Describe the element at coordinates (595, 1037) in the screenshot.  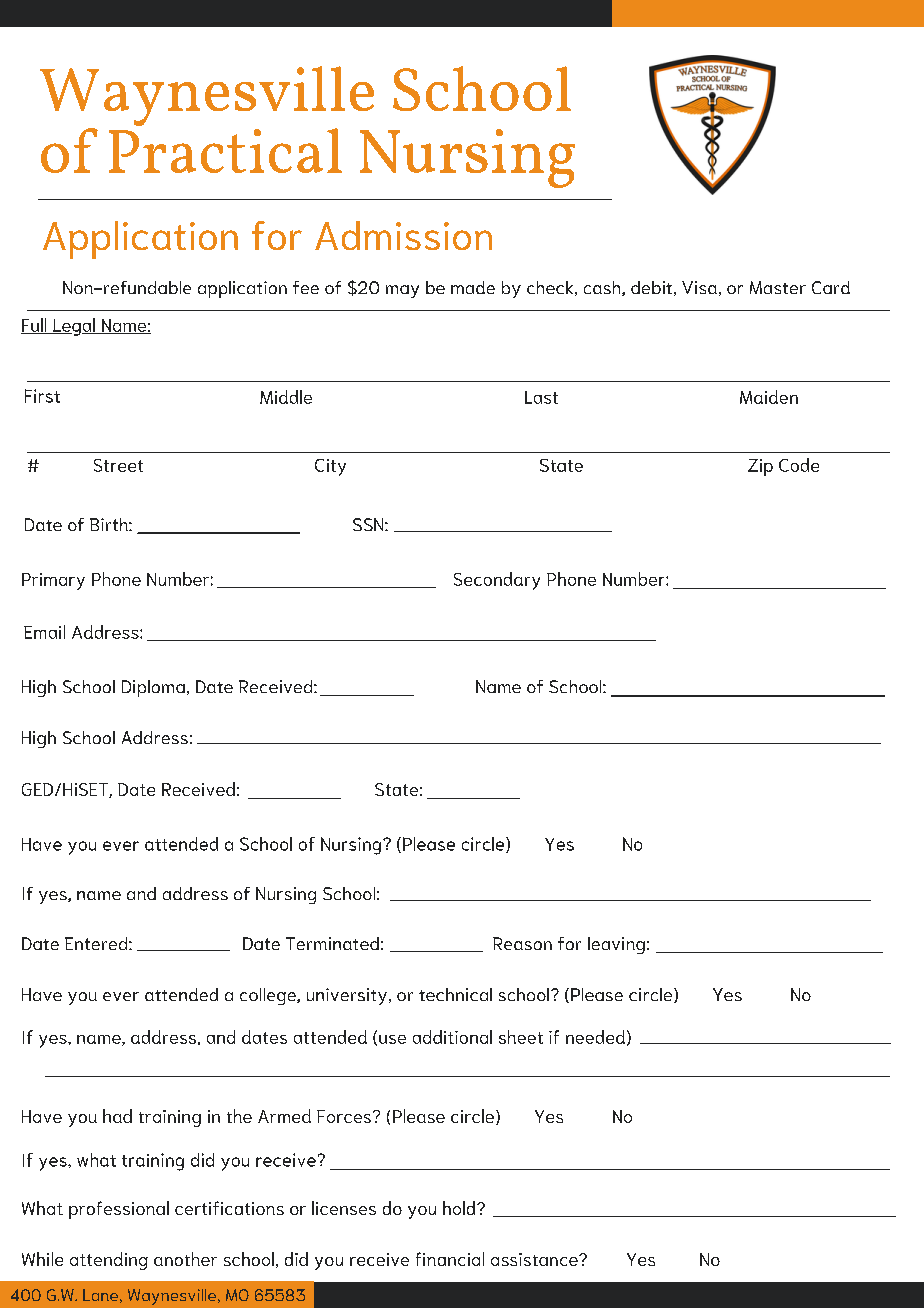
I see `needed` at that location.
